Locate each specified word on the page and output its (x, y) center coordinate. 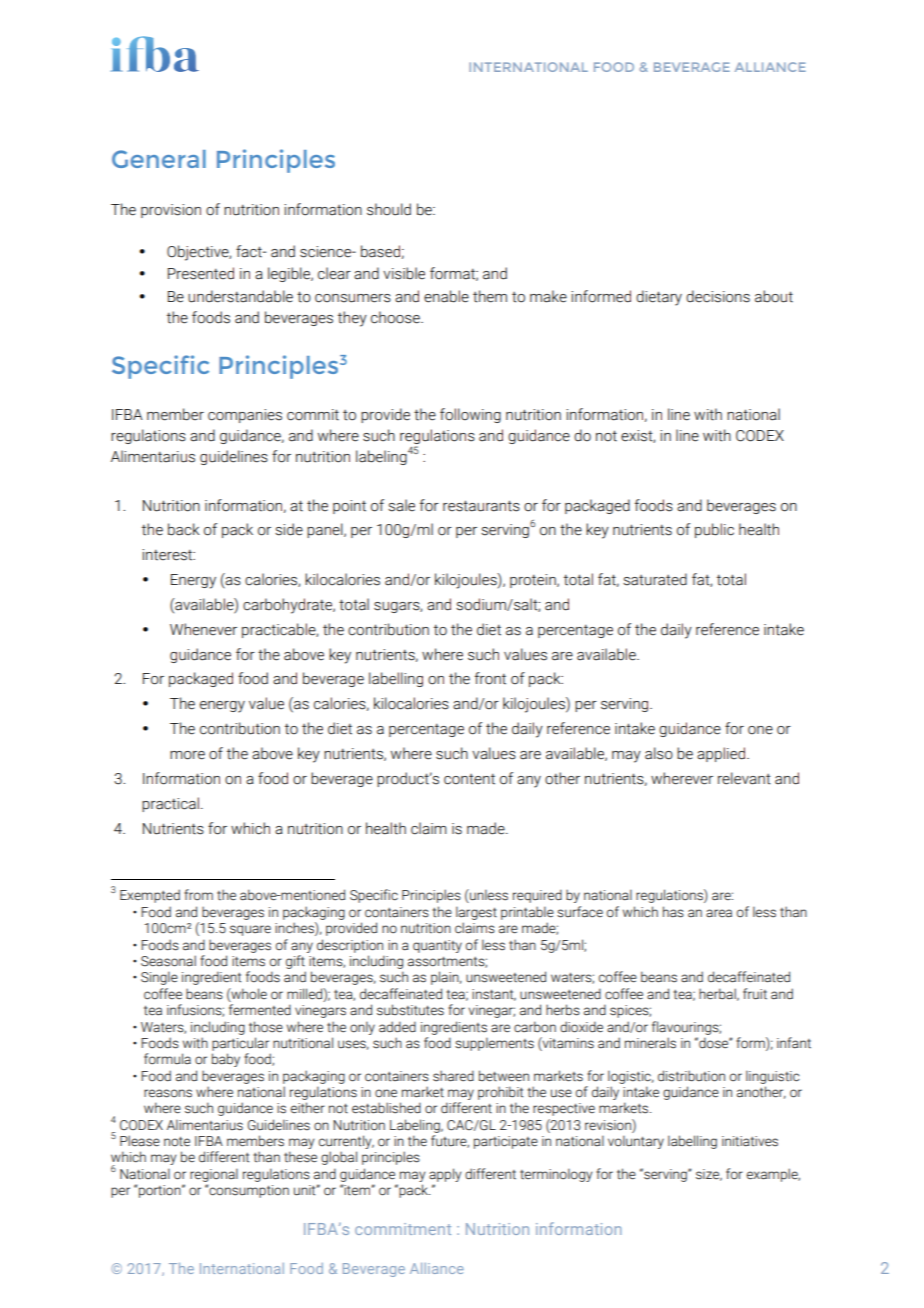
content (469, 779)
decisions (718, 296)
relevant (744, 778)
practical (170, 804)
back (183, 529)
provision (171, 211)
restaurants (481, 506)
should (389, 209)
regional (214, 1175)
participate (506, 1142)
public (714, 530)
